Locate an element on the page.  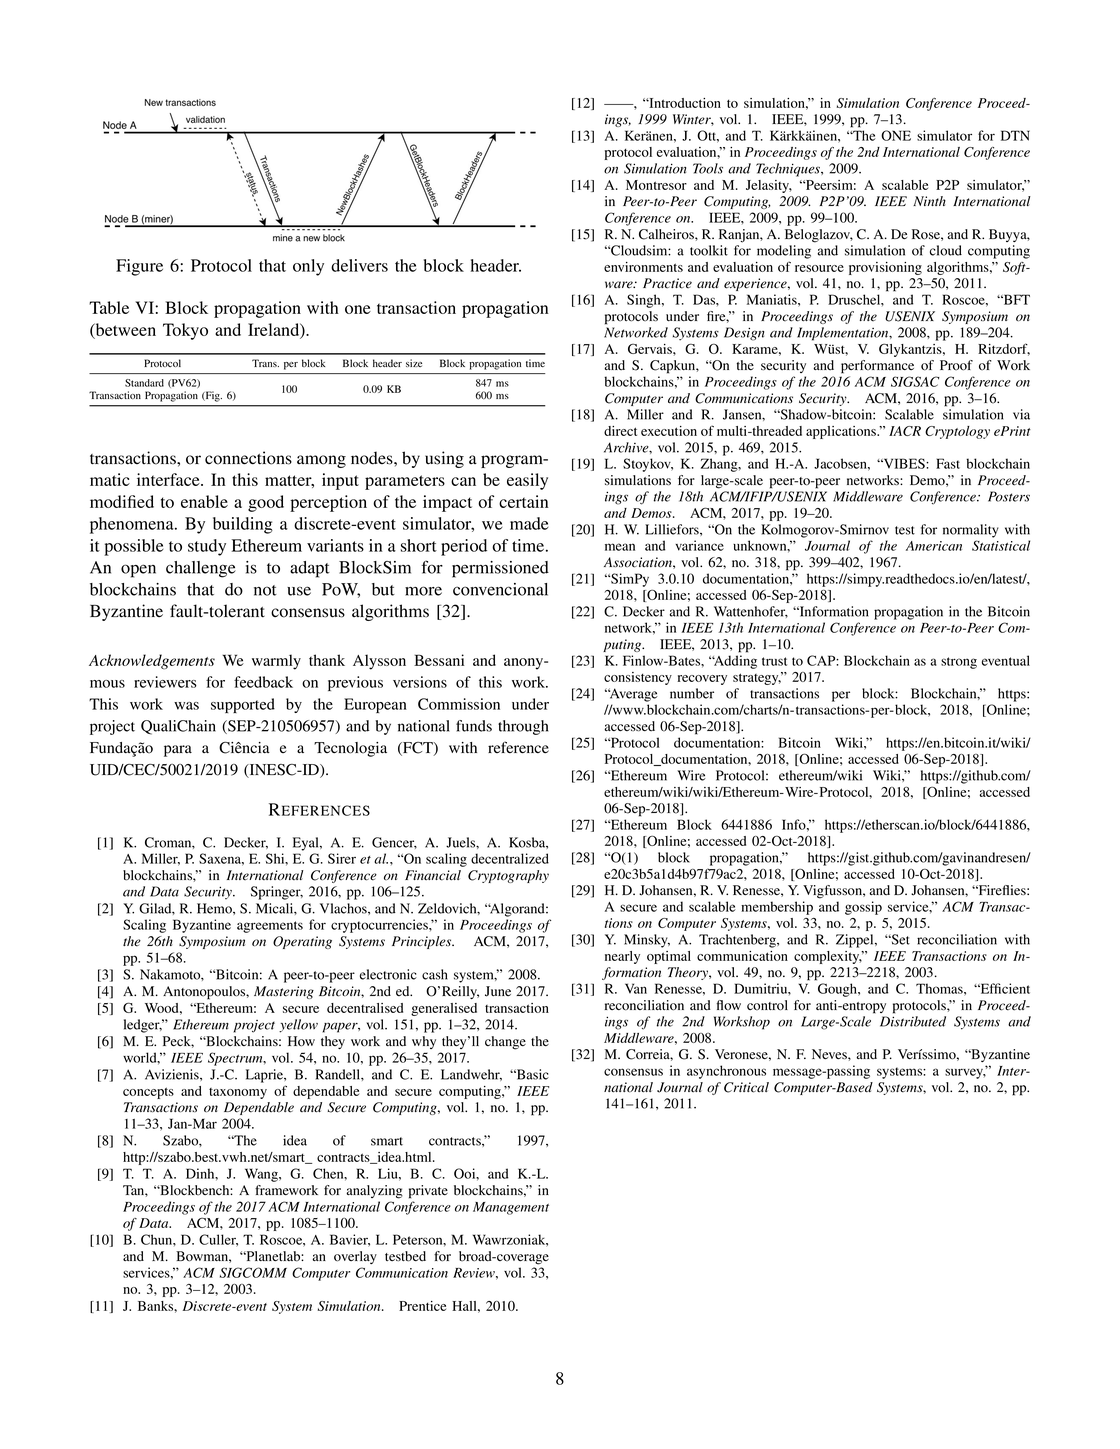
overlay is located at coordinates (355, 1257).
